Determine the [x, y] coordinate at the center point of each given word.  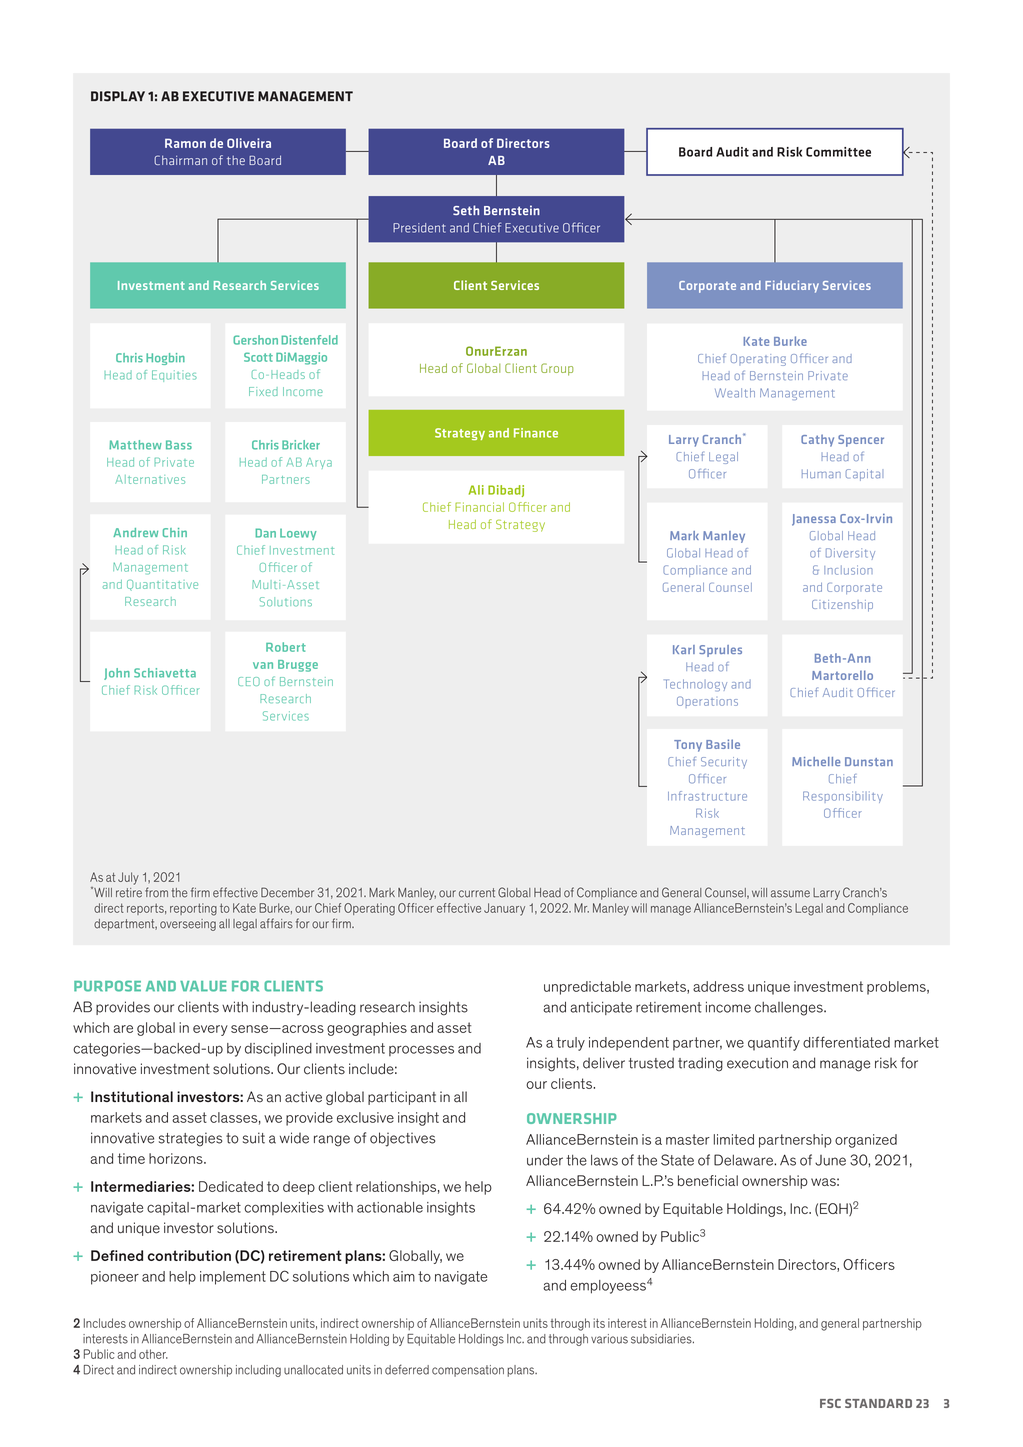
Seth [466, 210]
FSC [830, 1403]
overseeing [188, 925]
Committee [838, 152]
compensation [468, 1371]
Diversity [850, 554]
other [153, 1354]
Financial [479, 507]
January [504, 909]
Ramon [185, 143]
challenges [790, 1009]
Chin [175, 532]
